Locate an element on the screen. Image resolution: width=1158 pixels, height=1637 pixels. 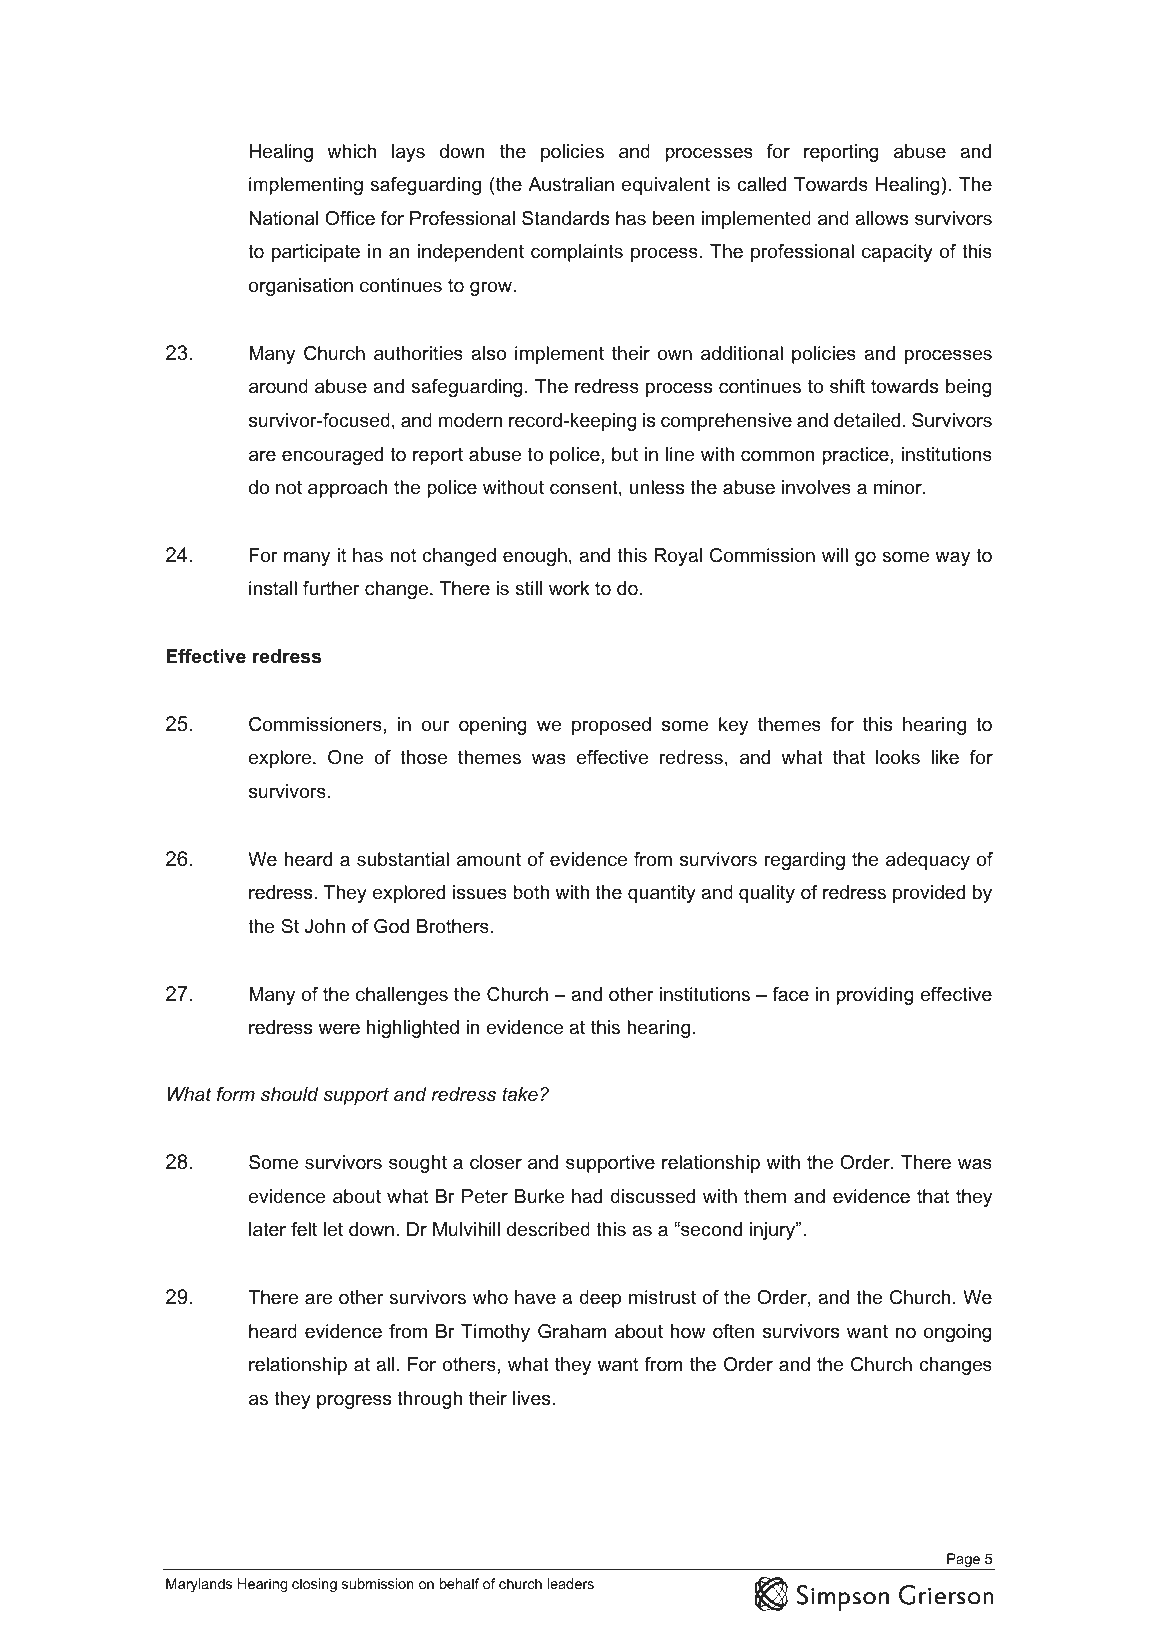
further is located at coordinates (331, 588).
